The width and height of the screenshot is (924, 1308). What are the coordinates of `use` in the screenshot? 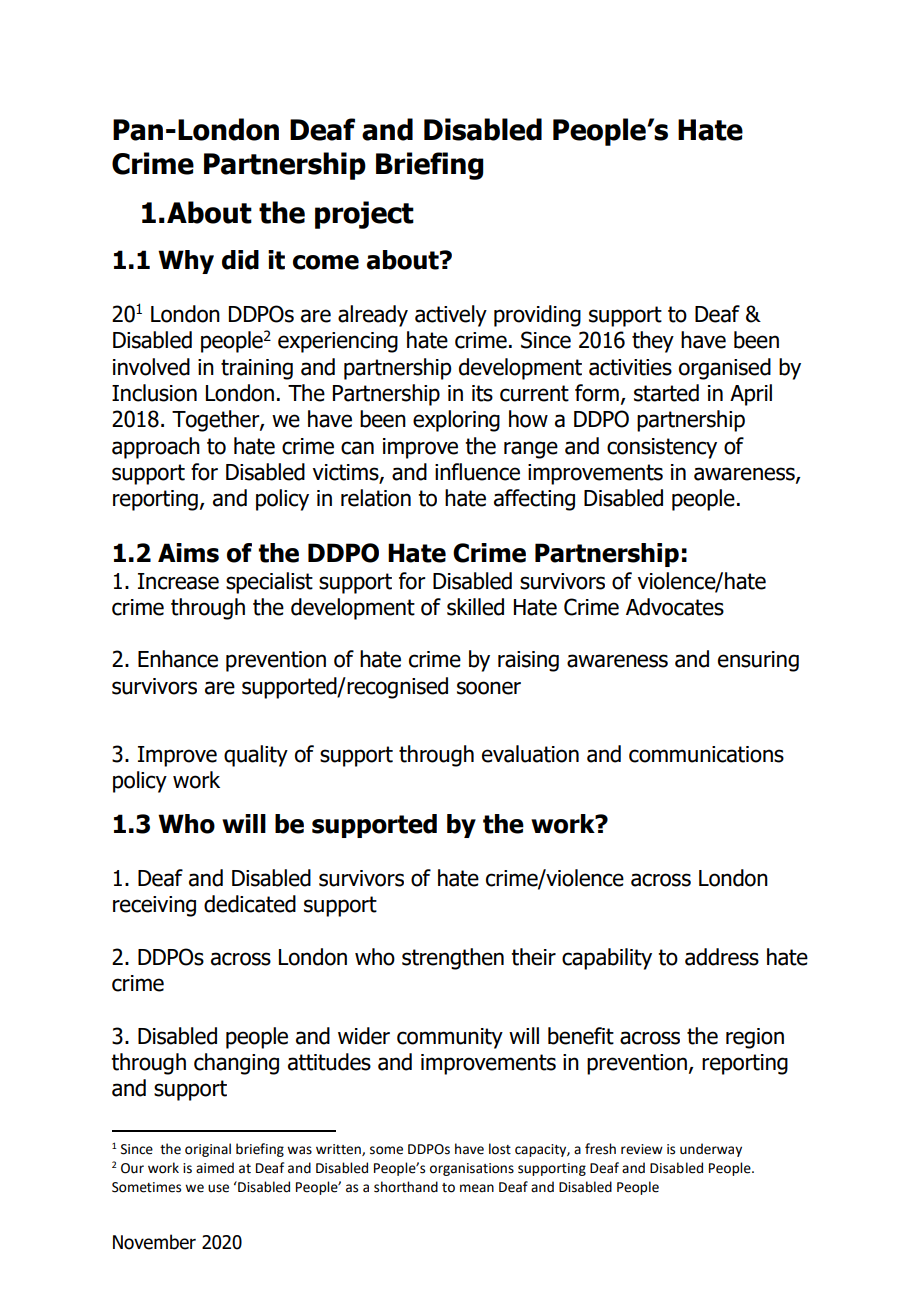 It's located at (218, 1188).
